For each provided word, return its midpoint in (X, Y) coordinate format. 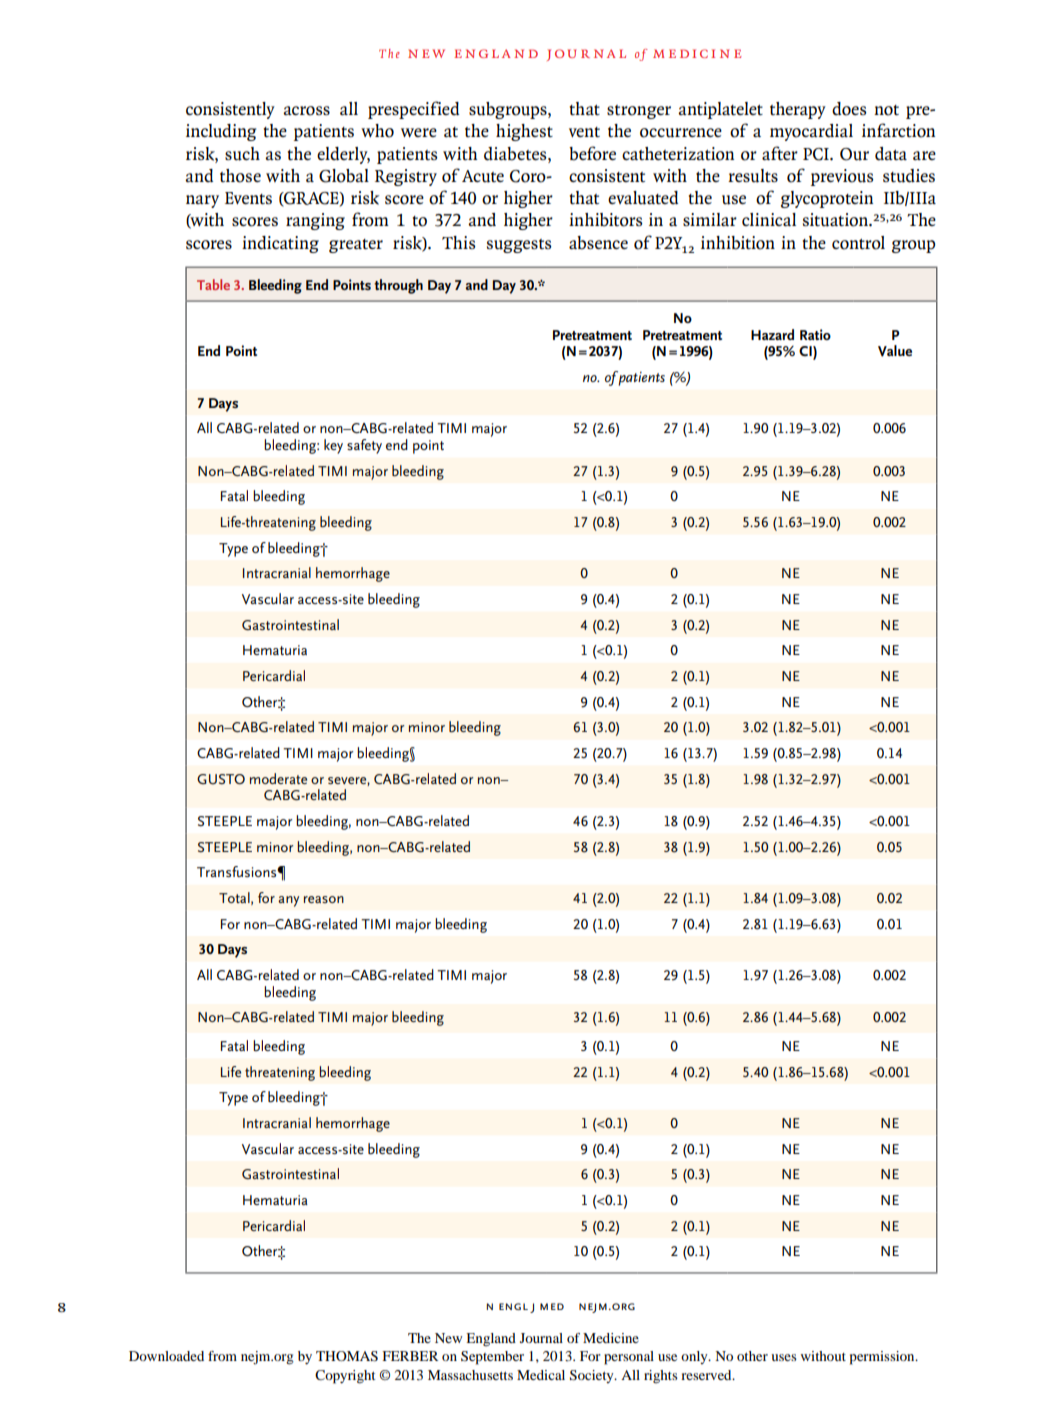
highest (524, 132)
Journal (541, 1338)
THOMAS (347, 1356)
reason (324, 899)
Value (895, 351)
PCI (817, 154)
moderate (278, 778)
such (242, 154)
